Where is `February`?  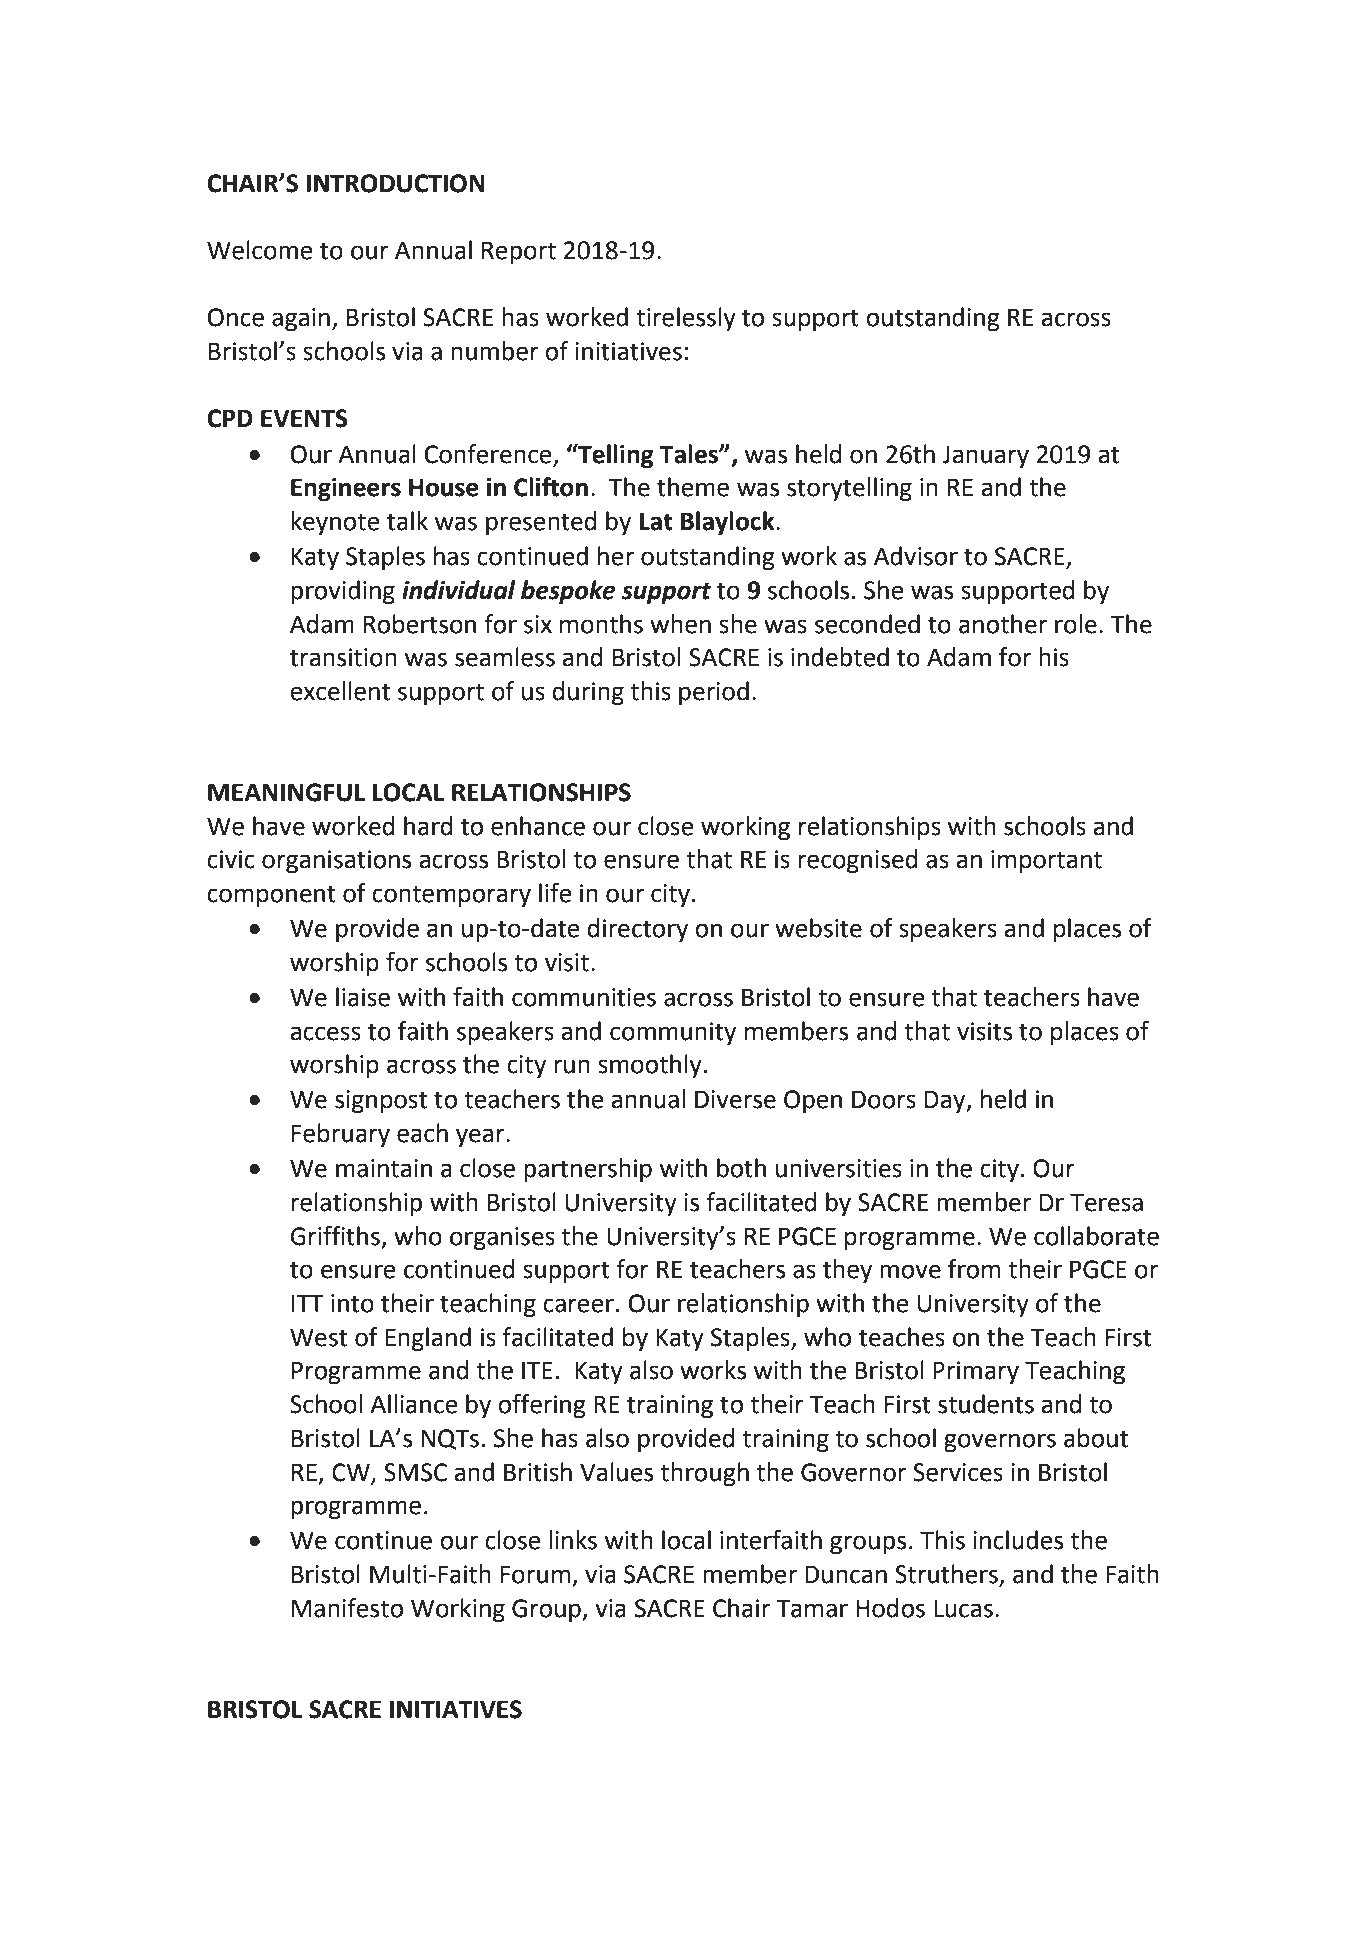
February is located at coordinates (341, 1135).
